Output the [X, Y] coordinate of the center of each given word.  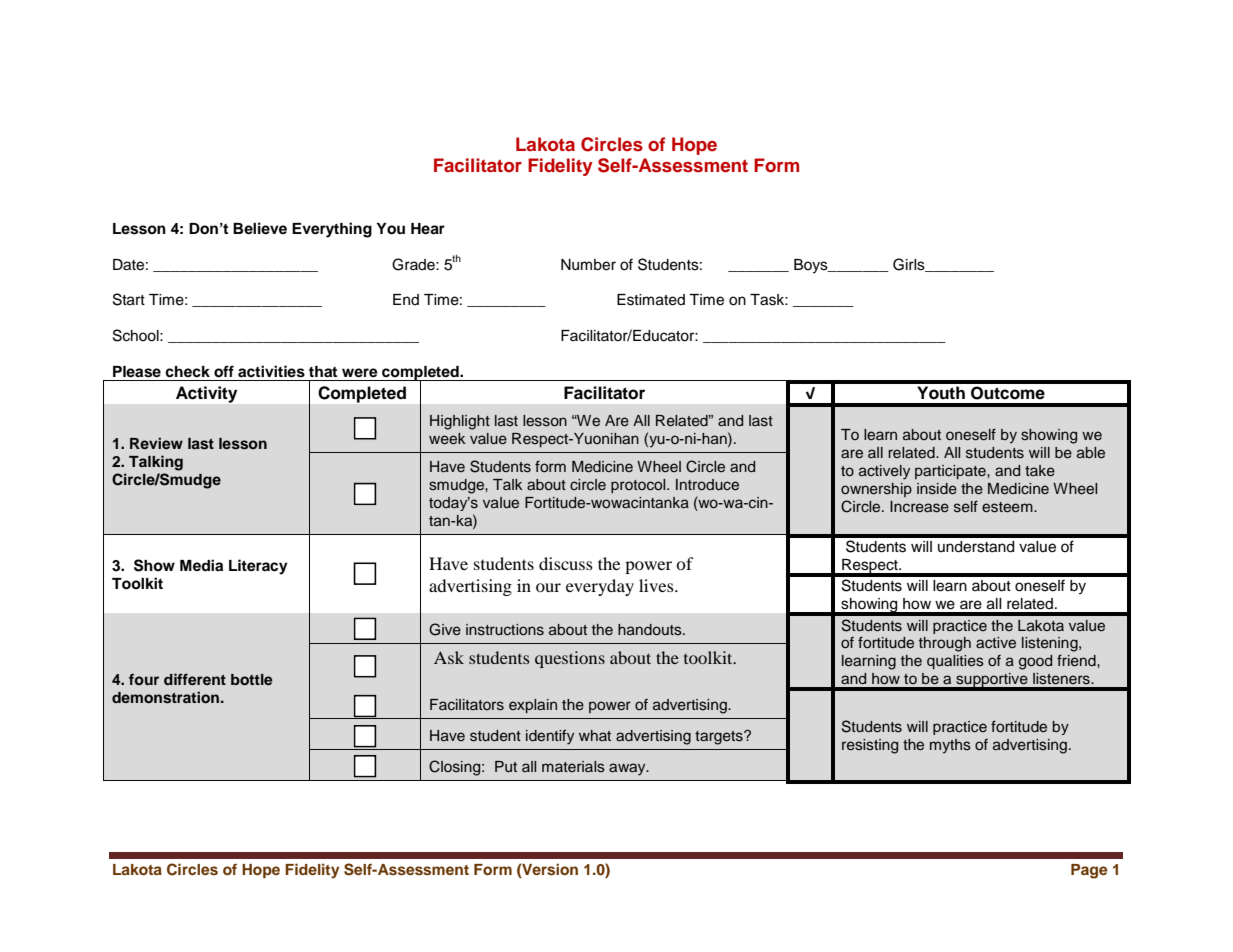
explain [533, 706]
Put [506, 766]
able [1091, 452]
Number [588, 265]
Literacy [258, 567]
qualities [955, 662]
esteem [1008, 507]
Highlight [460, 422]
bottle [252, 679]
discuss [566, 563]
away [628, 769]
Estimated [651, 300]
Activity [206, 394]
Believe [260, 228]
